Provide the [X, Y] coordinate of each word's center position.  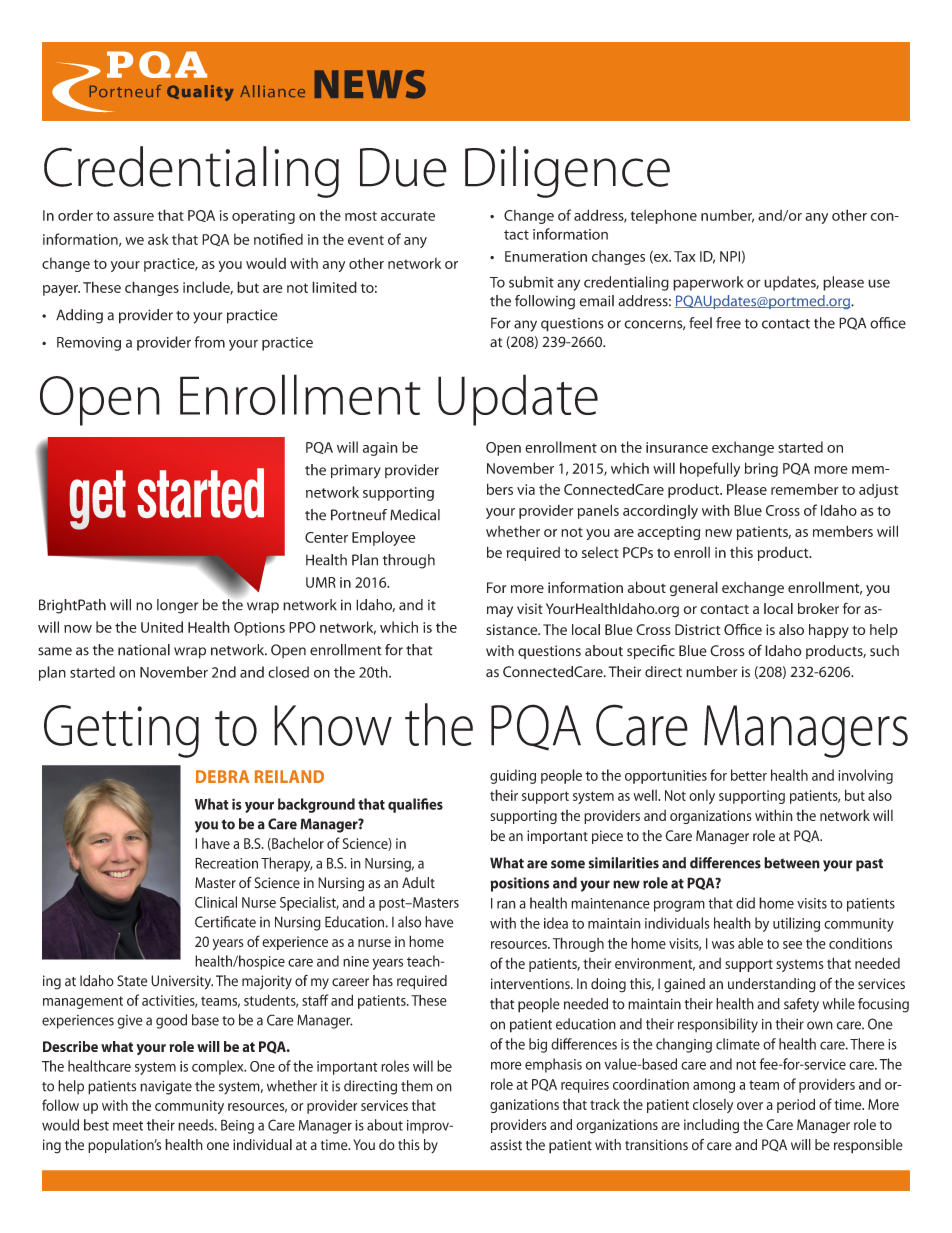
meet [128, 1126]
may [500, 611]
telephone [664, 216]
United [162, 627]
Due [403, 167]
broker [818, 608]
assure [133, 217]
